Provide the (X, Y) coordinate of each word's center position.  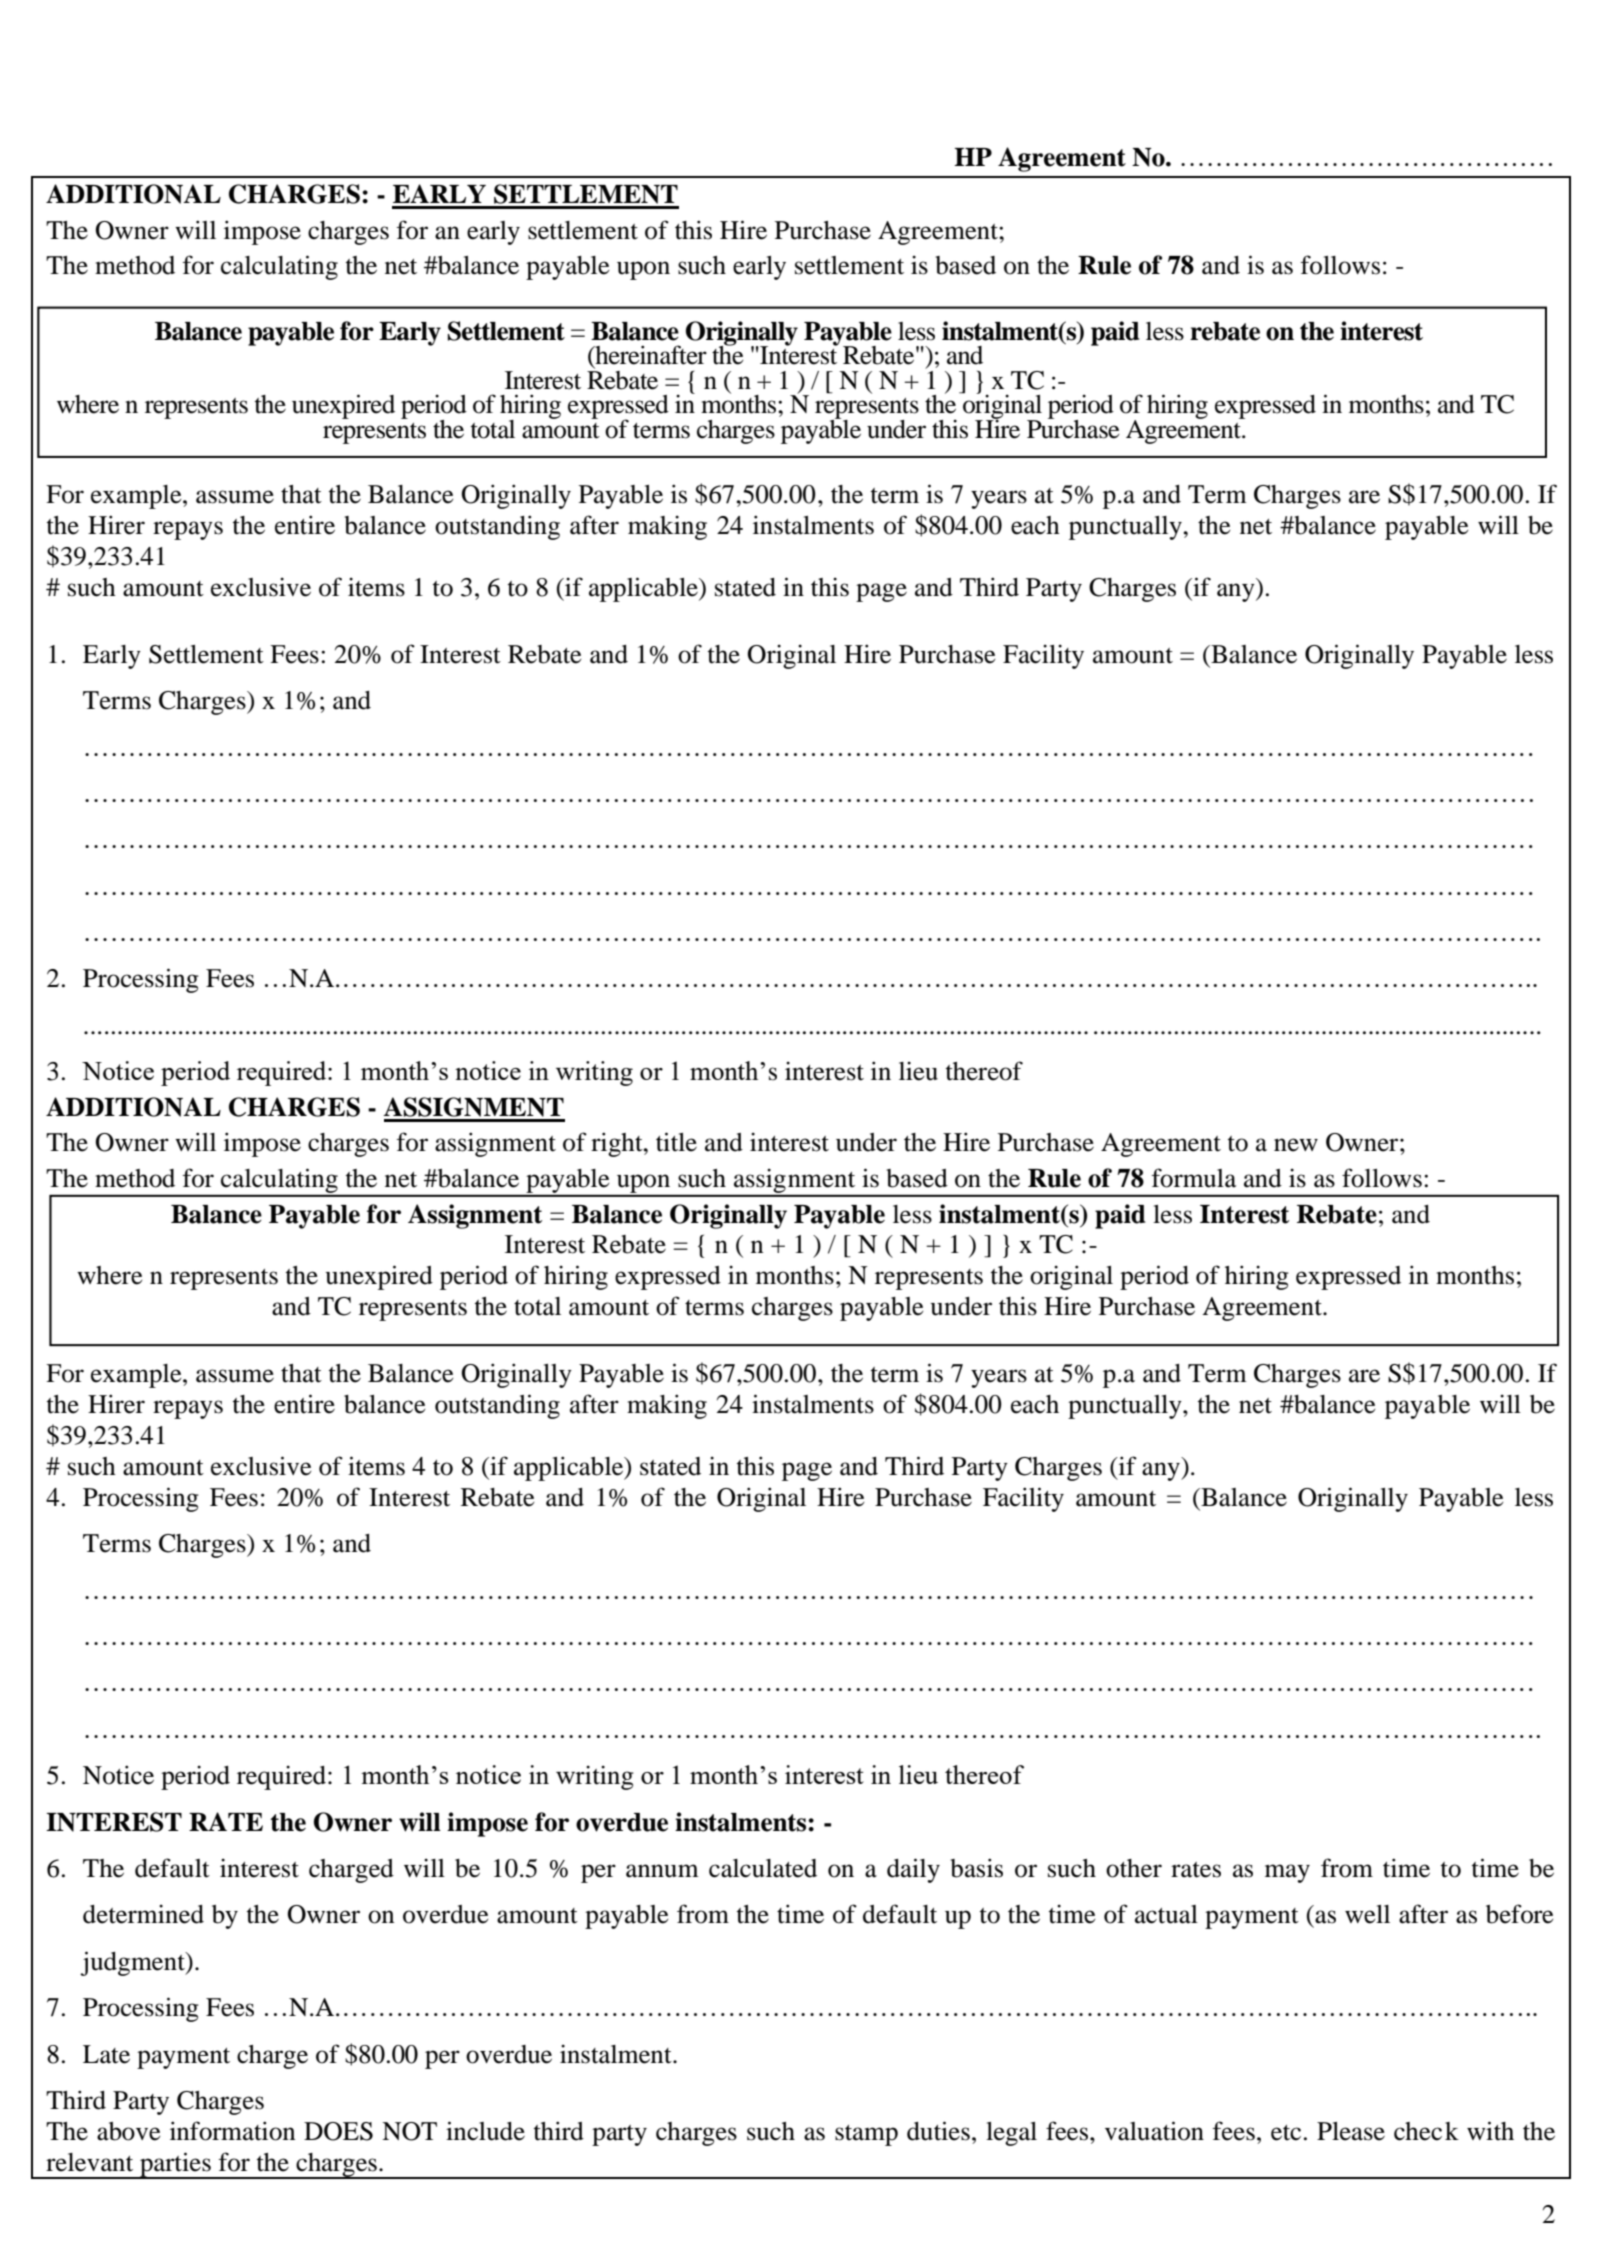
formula (1193, 1178)
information (232, 2131)
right (618, 1144)
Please (1351, 2131)
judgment (133, 1963)
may (1287, 1873)
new (1296, 1145)
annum (662, 1871)
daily (913, 1870)
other (1134, 1868)
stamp (866, 2135)
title (676, 1142)
